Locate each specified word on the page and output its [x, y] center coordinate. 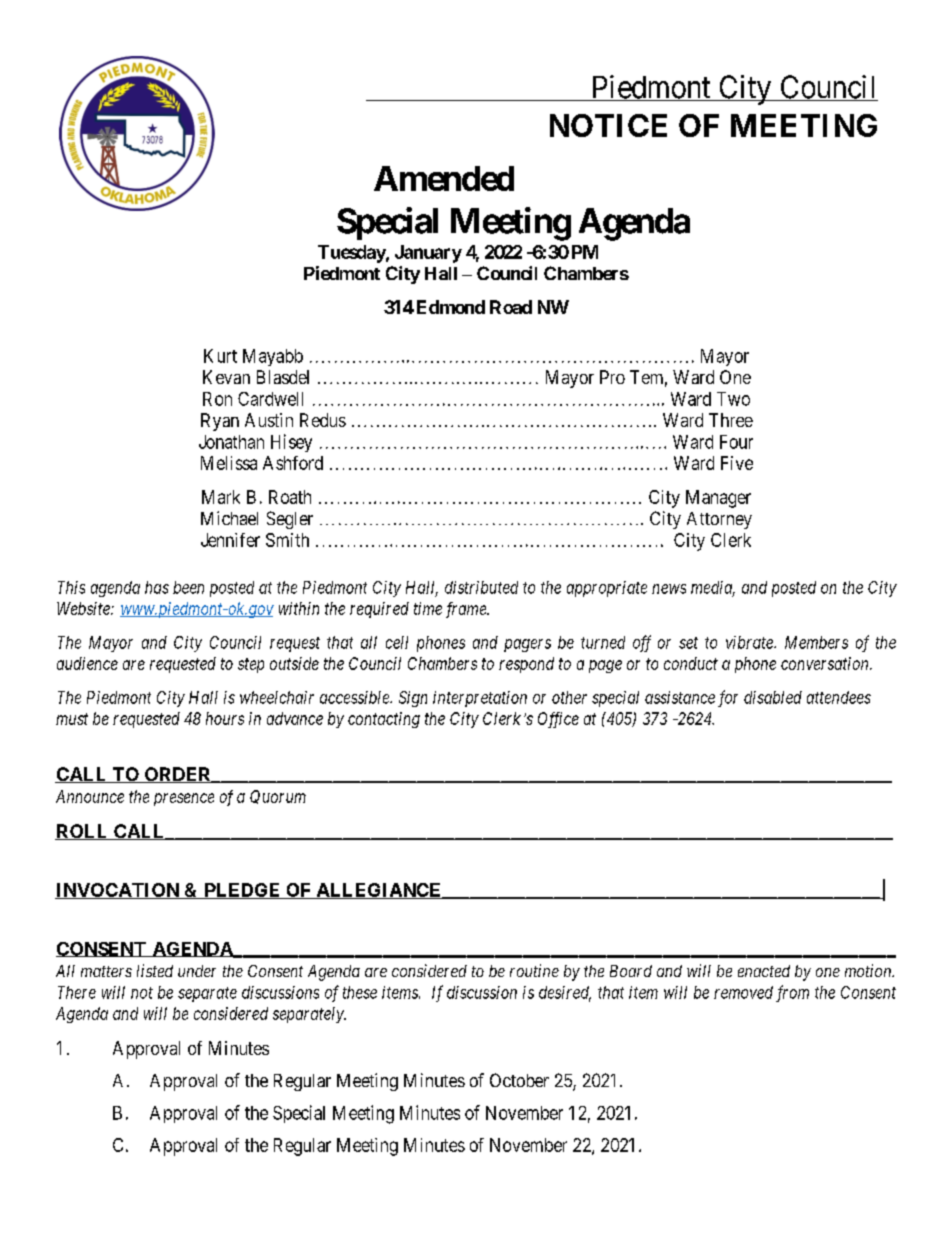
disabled [773, 697]
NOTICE [608, 125]
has [157, 587]
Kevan [226, 377]
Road [511, 307]
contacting [384, 720]
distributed [481, 587]
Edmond [451, 307]
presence [184, 799]
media [713, 588]
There [77, 992]
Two [733, 399]
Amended [444, 178]
